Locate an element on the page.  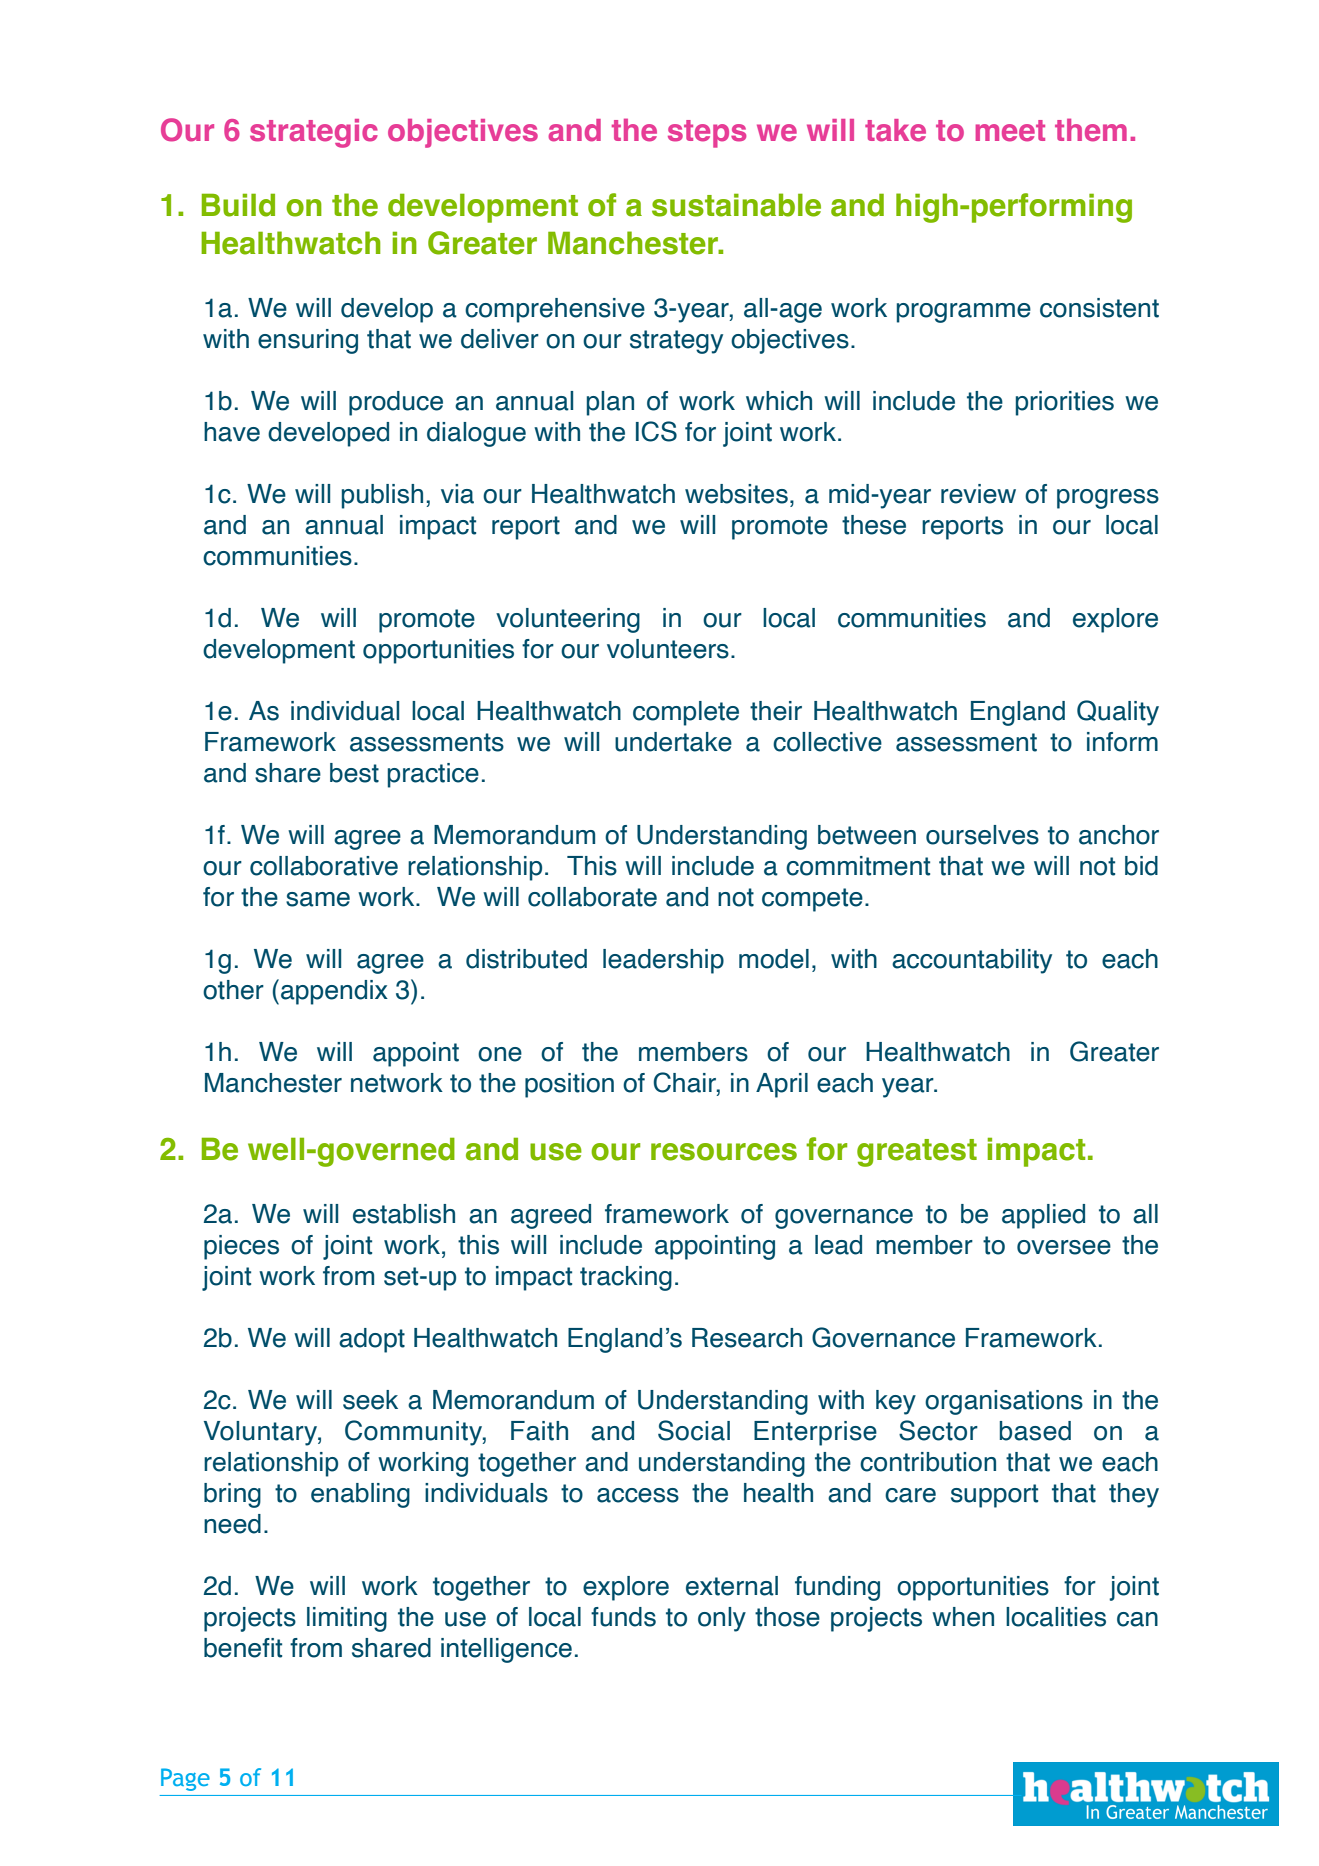
applied is located at coordinates (1043, 1216).
